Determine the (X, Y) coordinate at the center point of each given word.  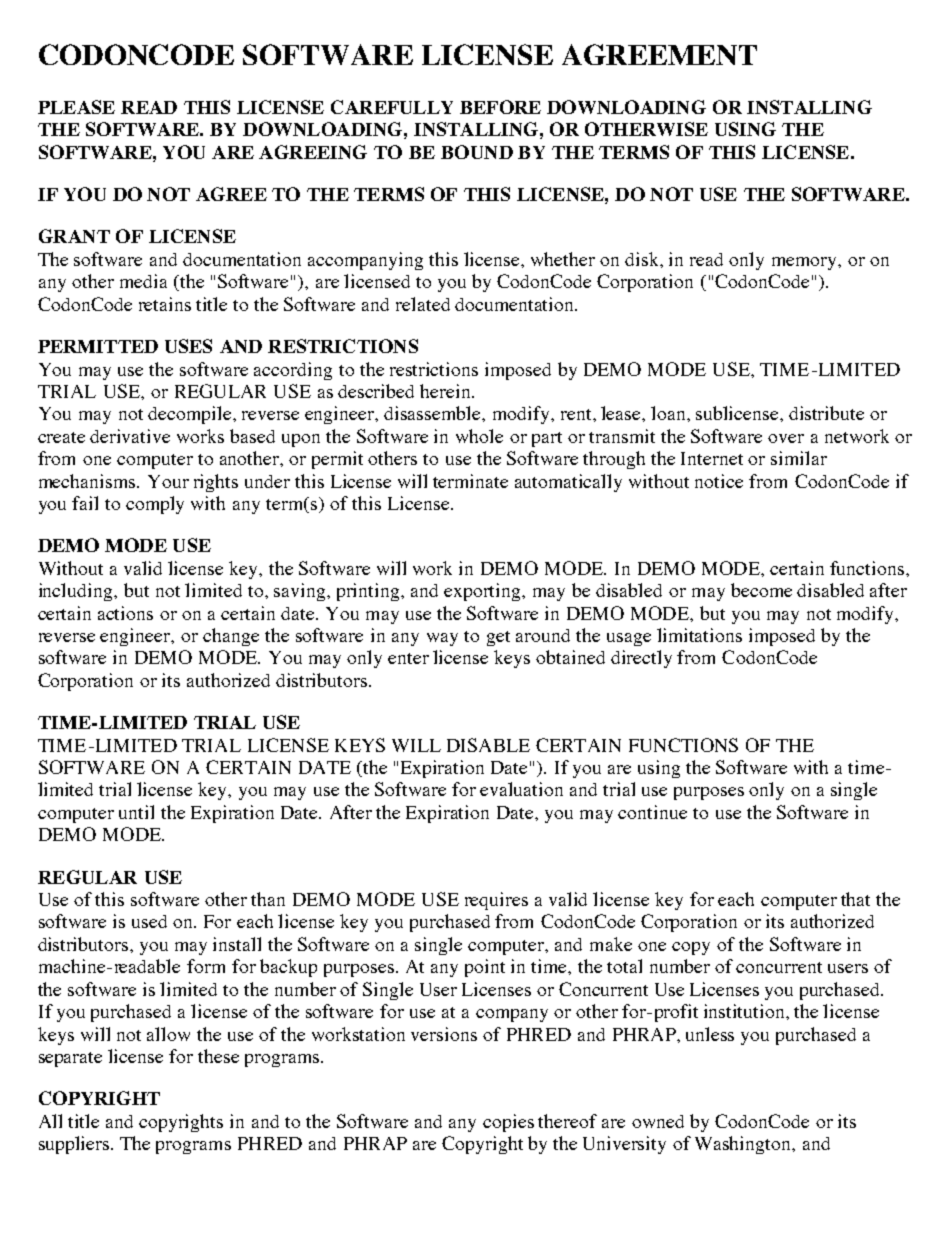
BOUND (477, 152)
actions (125, 613)
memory (805, 263)
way (442, 639)
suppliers (75, 1145)
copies (508, 1123)
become (761, 590)
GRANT (74, 236)
